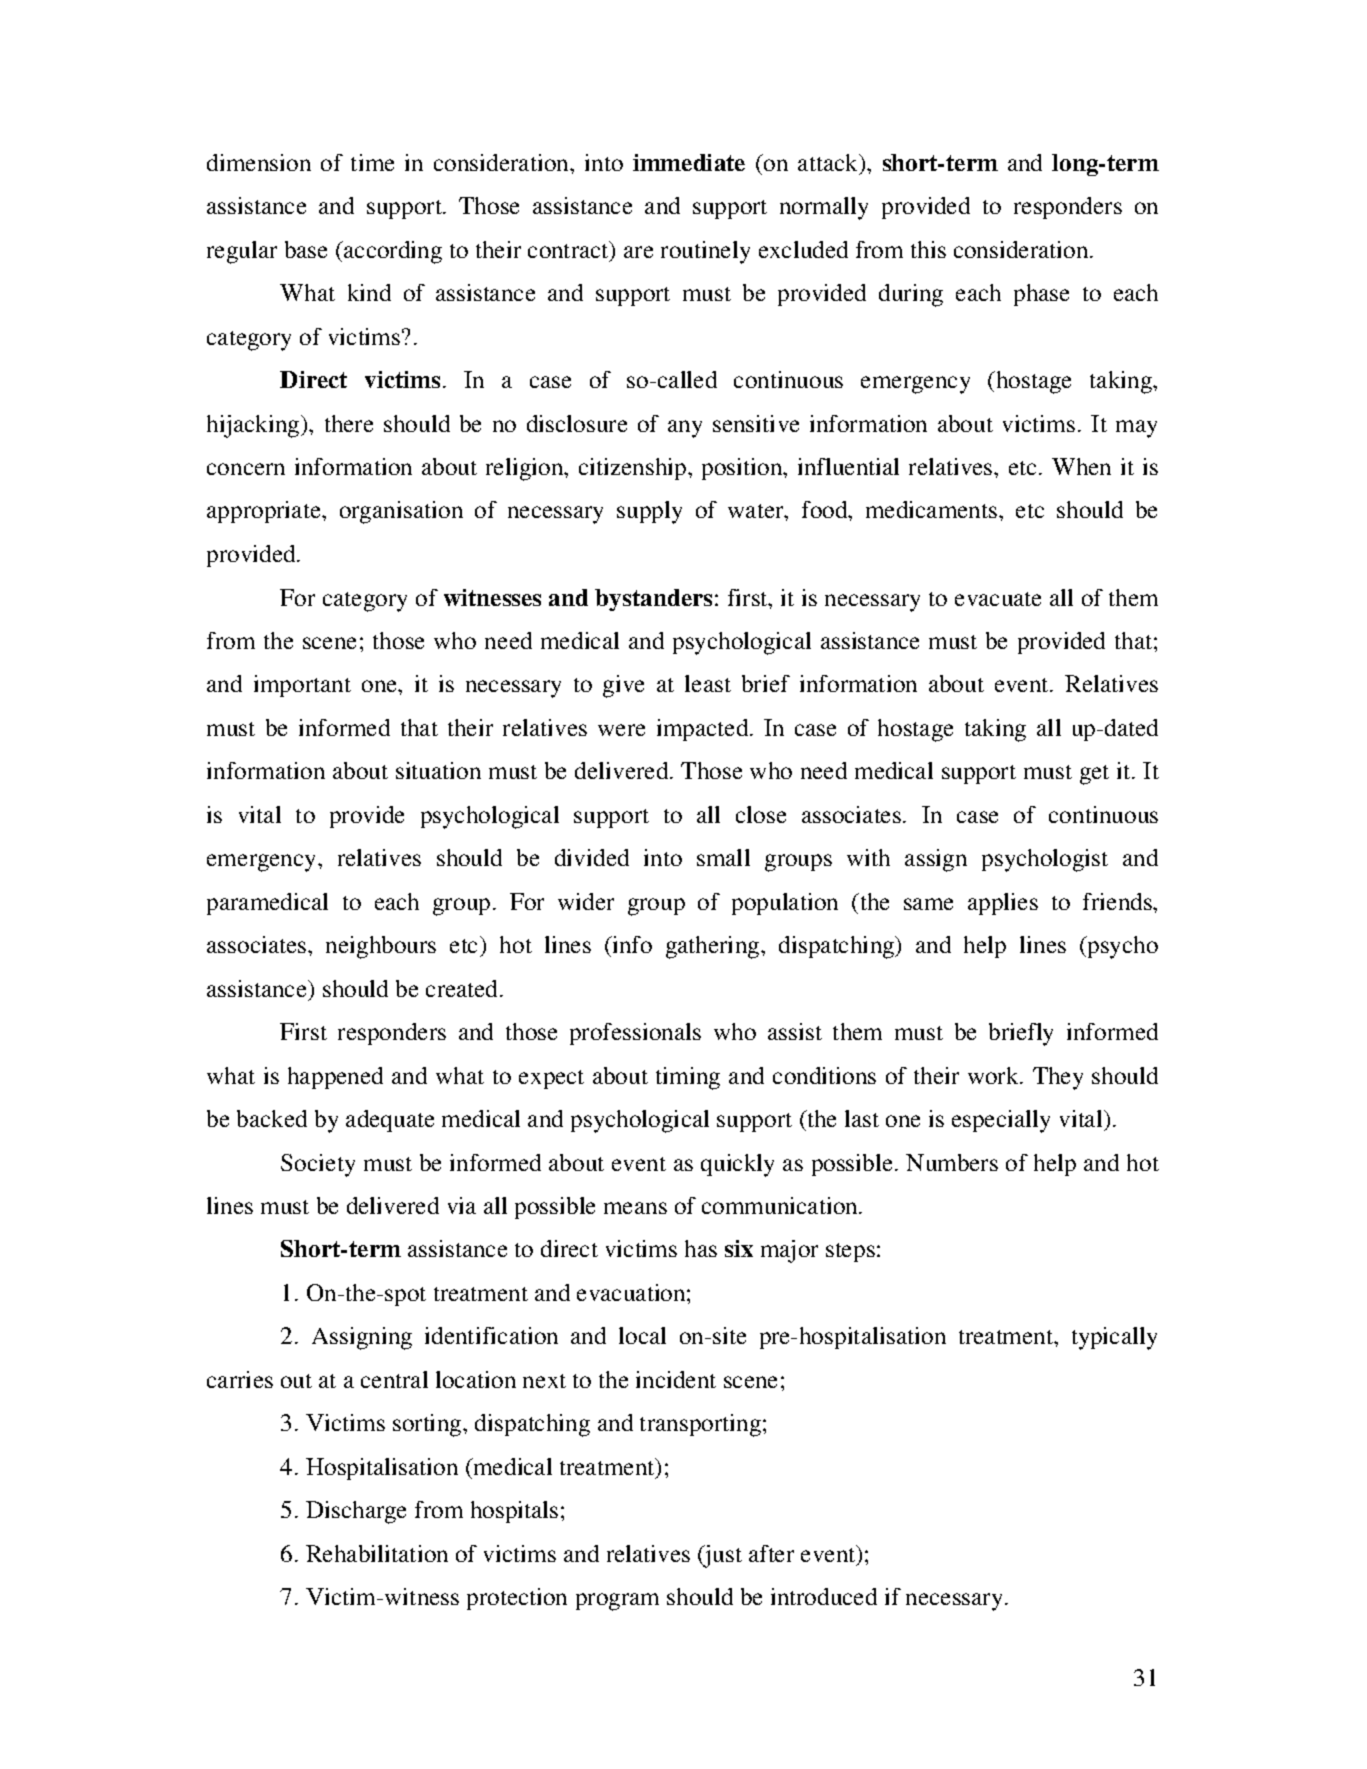  Describe the element at coordinates (998, 599) in the screenshot. I see `evacuate` at that location.
